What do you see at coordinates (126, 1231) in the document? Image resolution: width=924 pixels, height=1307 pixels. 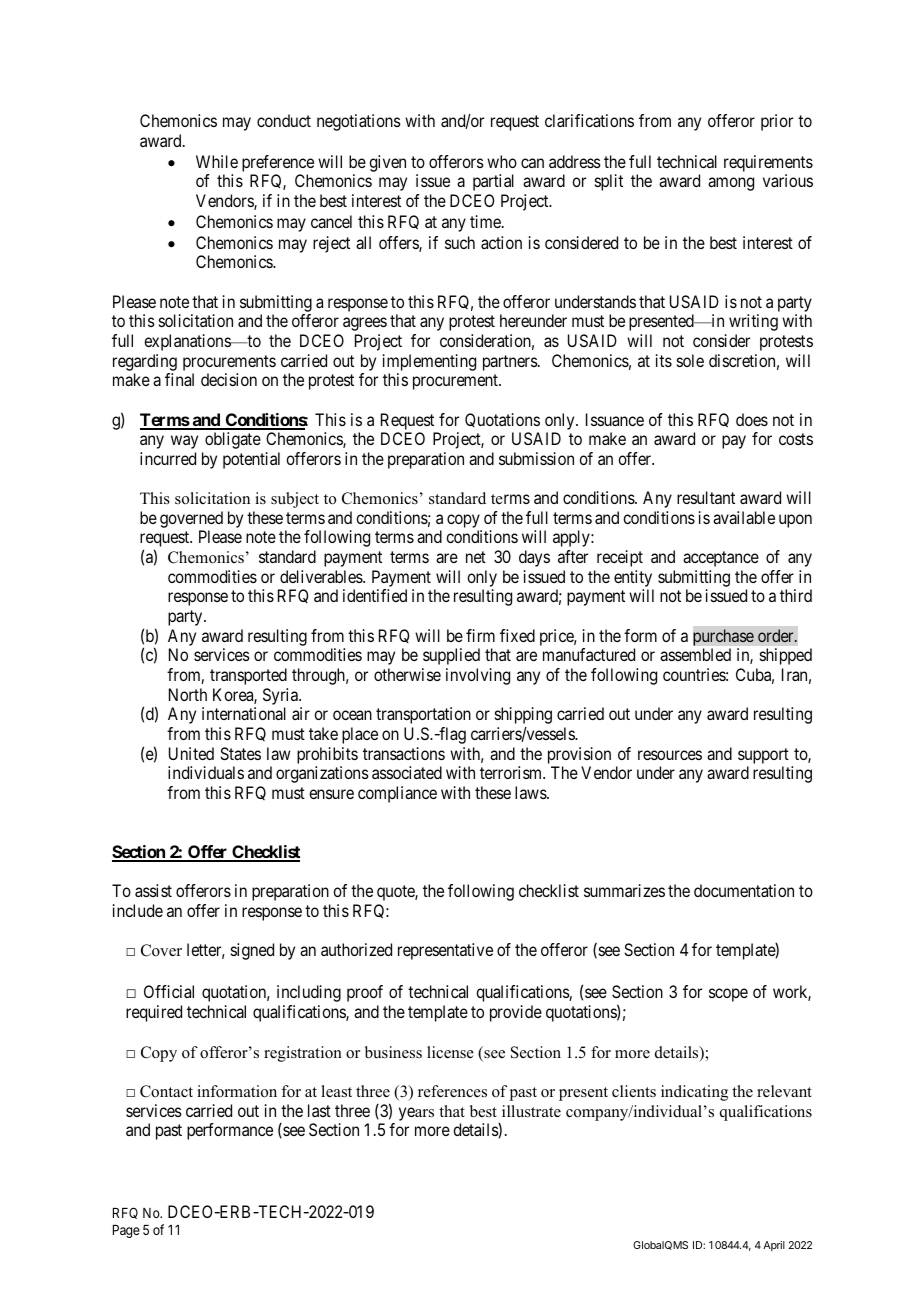 I see `Page` at bounding box center [126, 1231].
